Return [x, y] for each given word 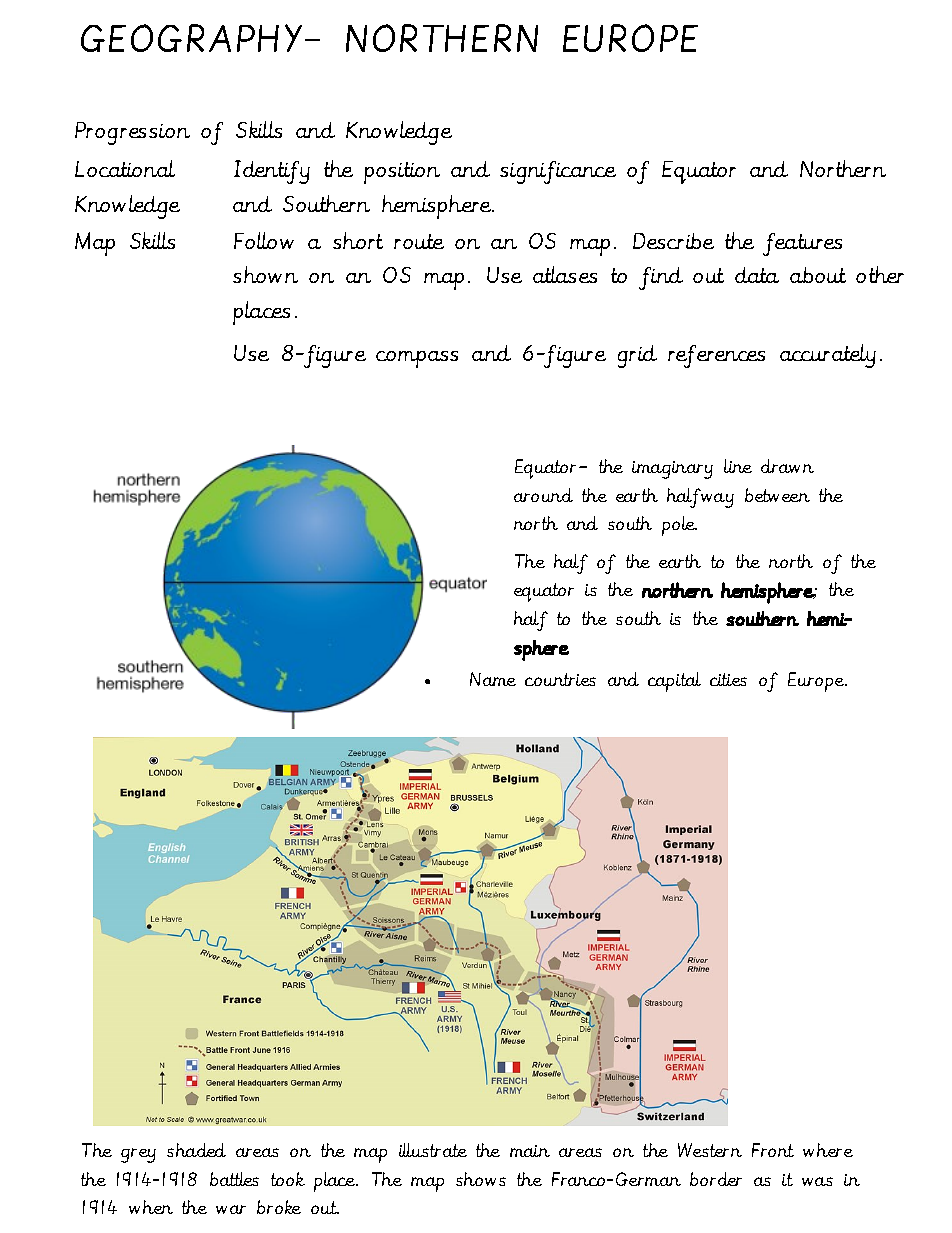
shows [481, 1179]
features [802, 244]
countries [560, 679]
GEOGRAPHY [191, 38]
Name [493, 679]
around [543, 495]
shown [265, 274]
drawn [787, 466]
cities [728, 679]
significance [558, 172]
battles [234, 1179]
